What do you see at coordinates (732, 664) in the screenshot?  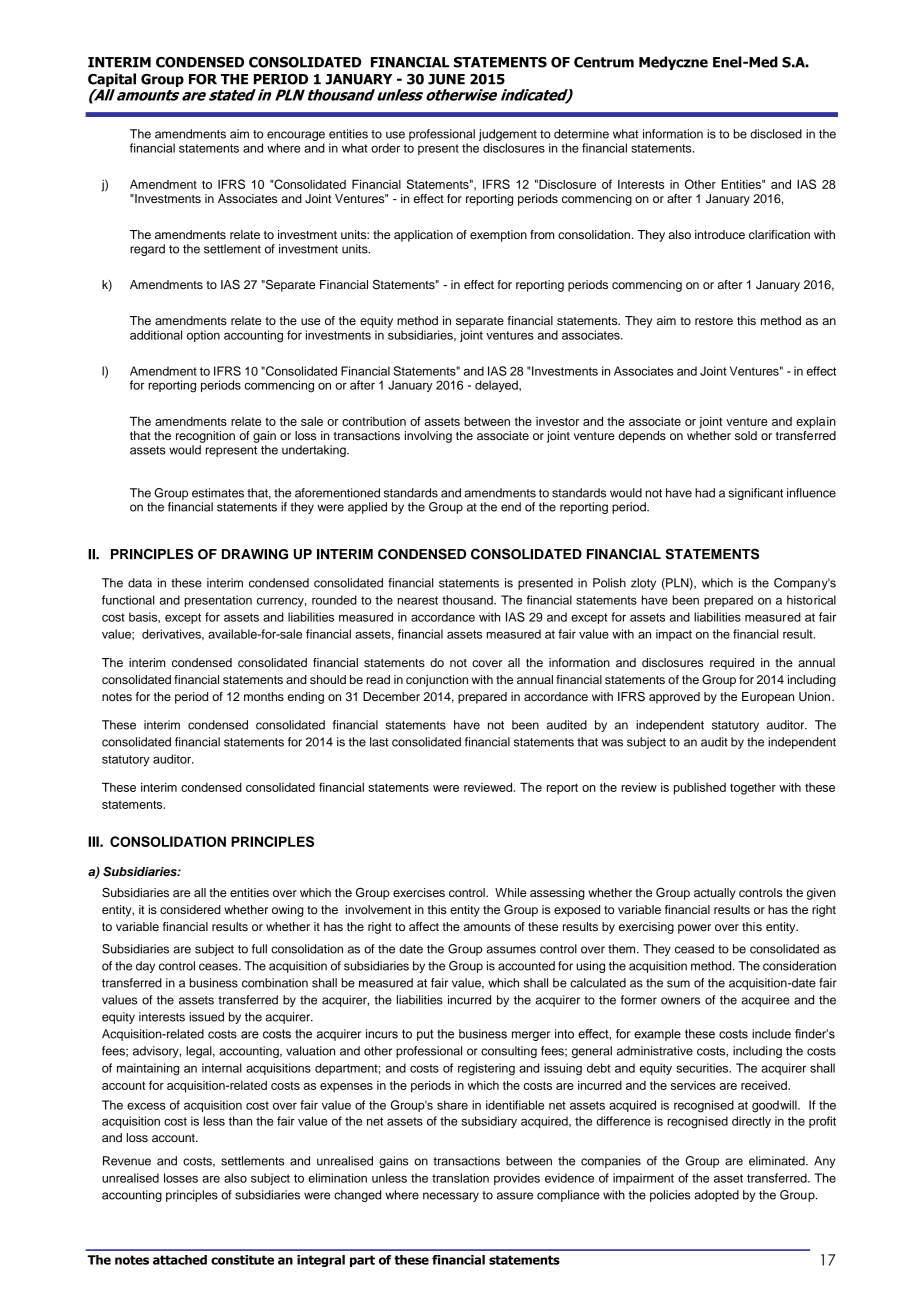 I see `required` at bounding box center [732, 664].
